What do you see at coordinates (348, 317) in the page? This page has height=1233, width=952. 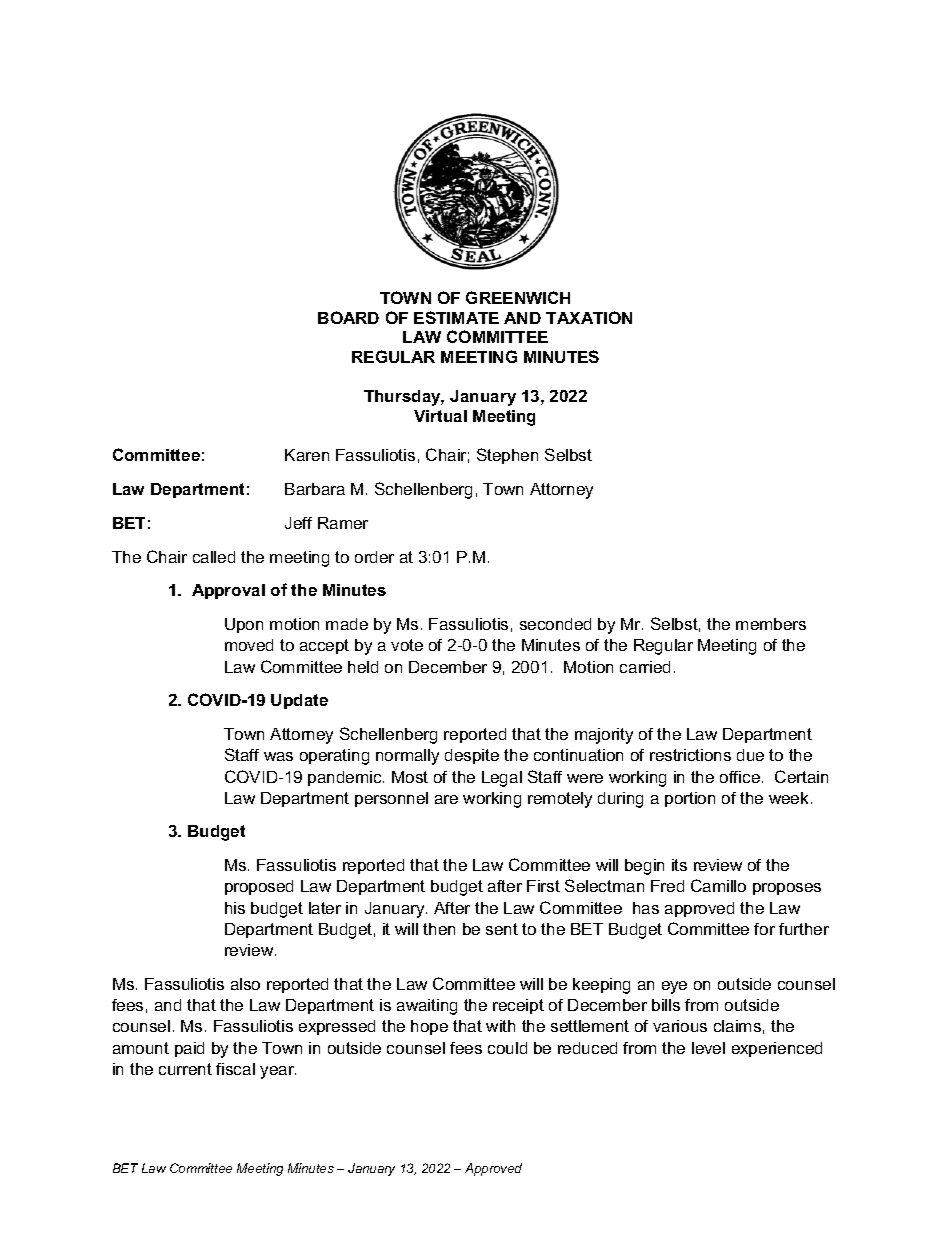 I see `BOARD` at bounding box center [348, 317].
